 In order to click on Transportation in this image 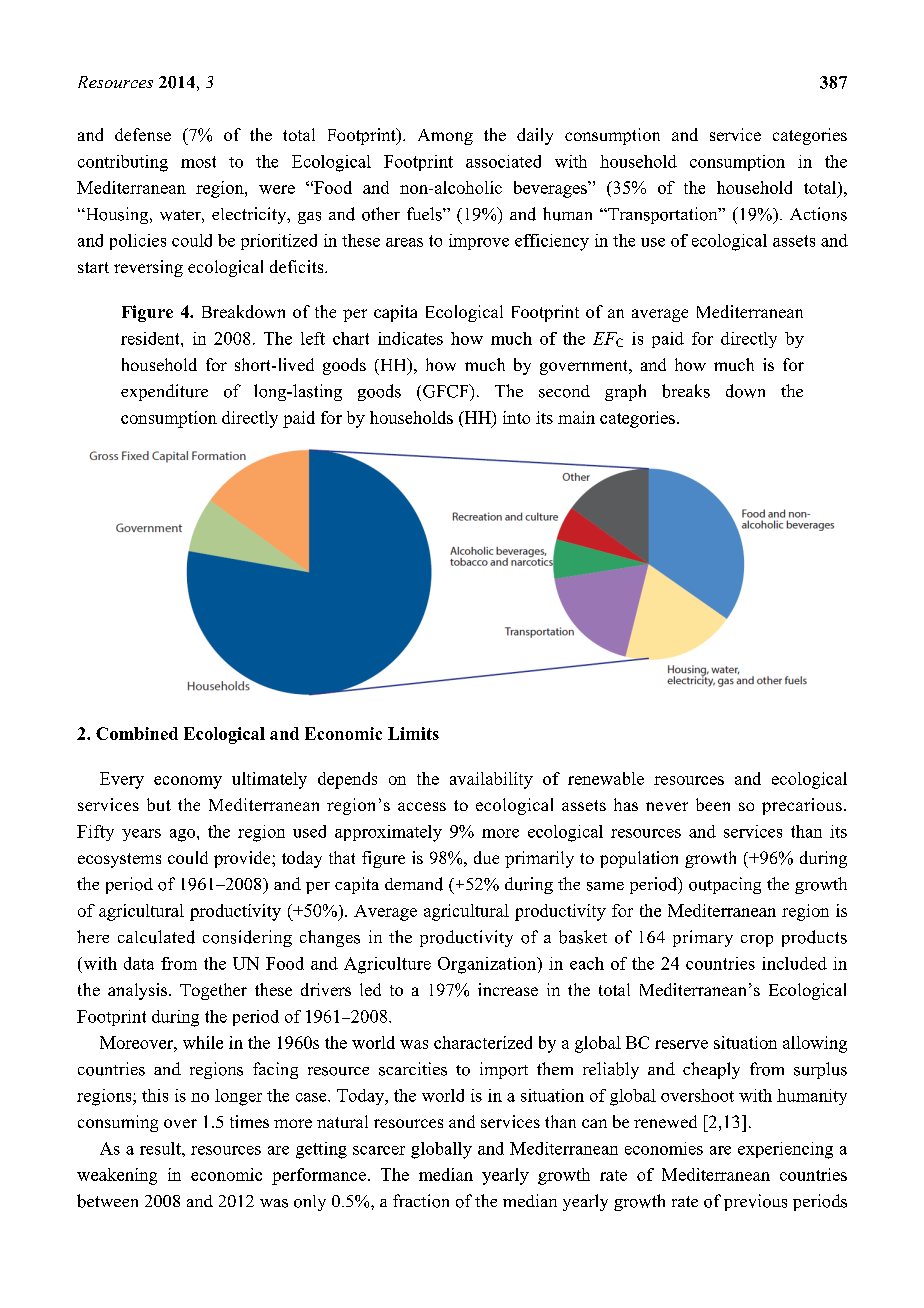, I will do `click(663, 215)`.
